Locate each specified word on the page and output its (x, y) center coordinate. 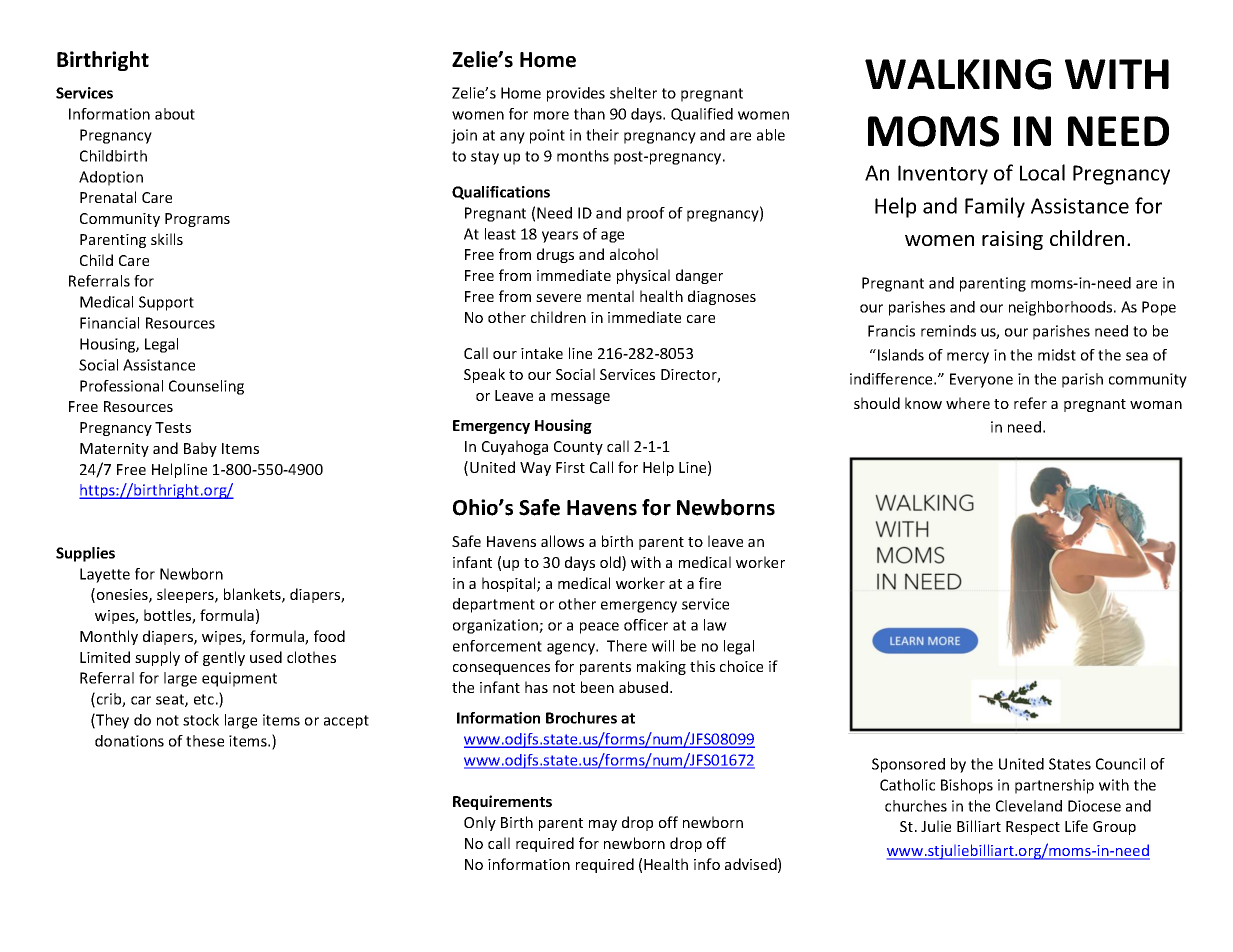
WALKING (958, 74)
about (175, 114)
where (968, 403)
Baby (200, 449)
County (578, 448)
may (603, 825)
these (205, 741)
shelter (633, 93)
